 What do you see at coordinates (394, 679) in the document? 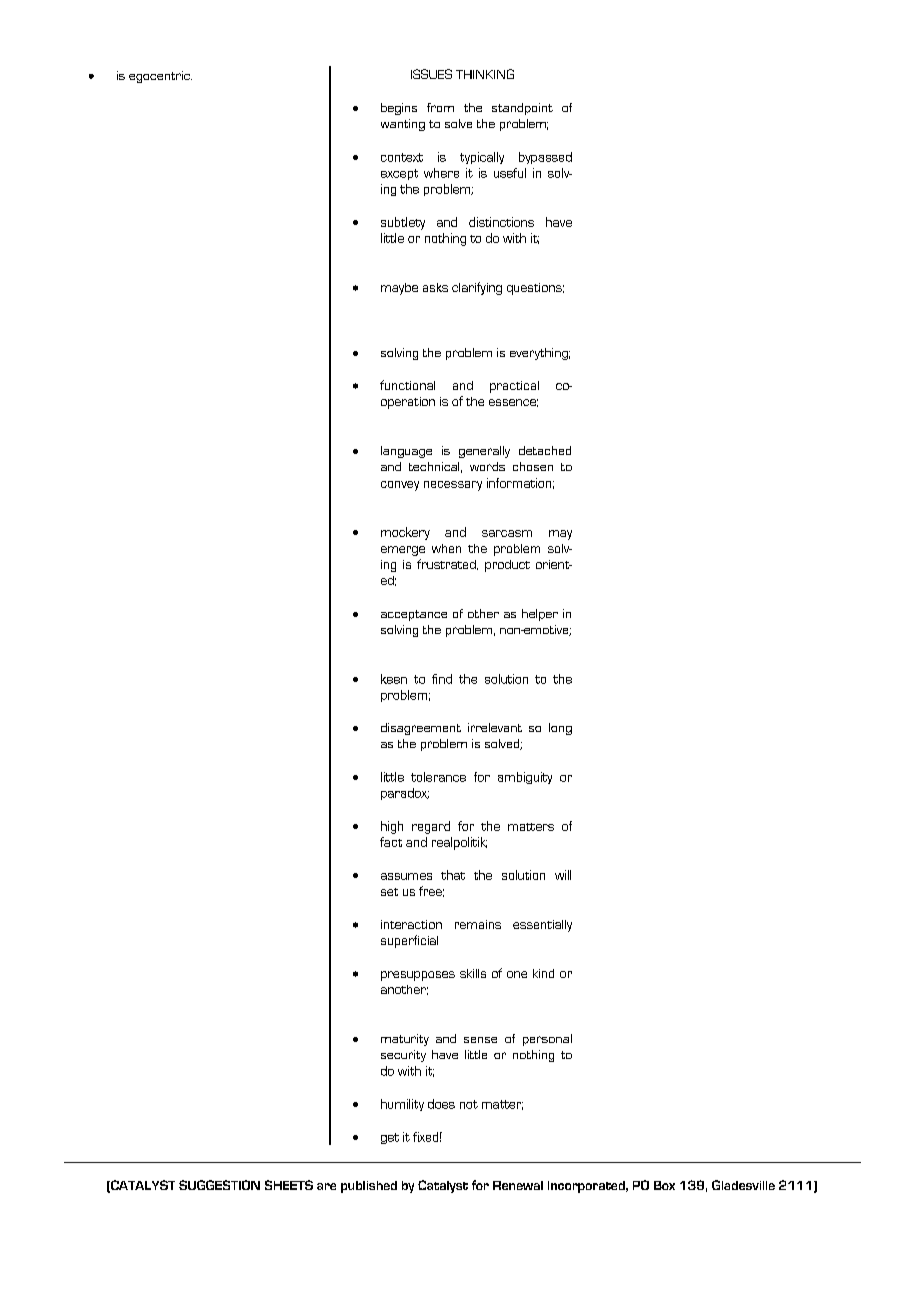
I see `keen` at bounding box center [394, 679].
